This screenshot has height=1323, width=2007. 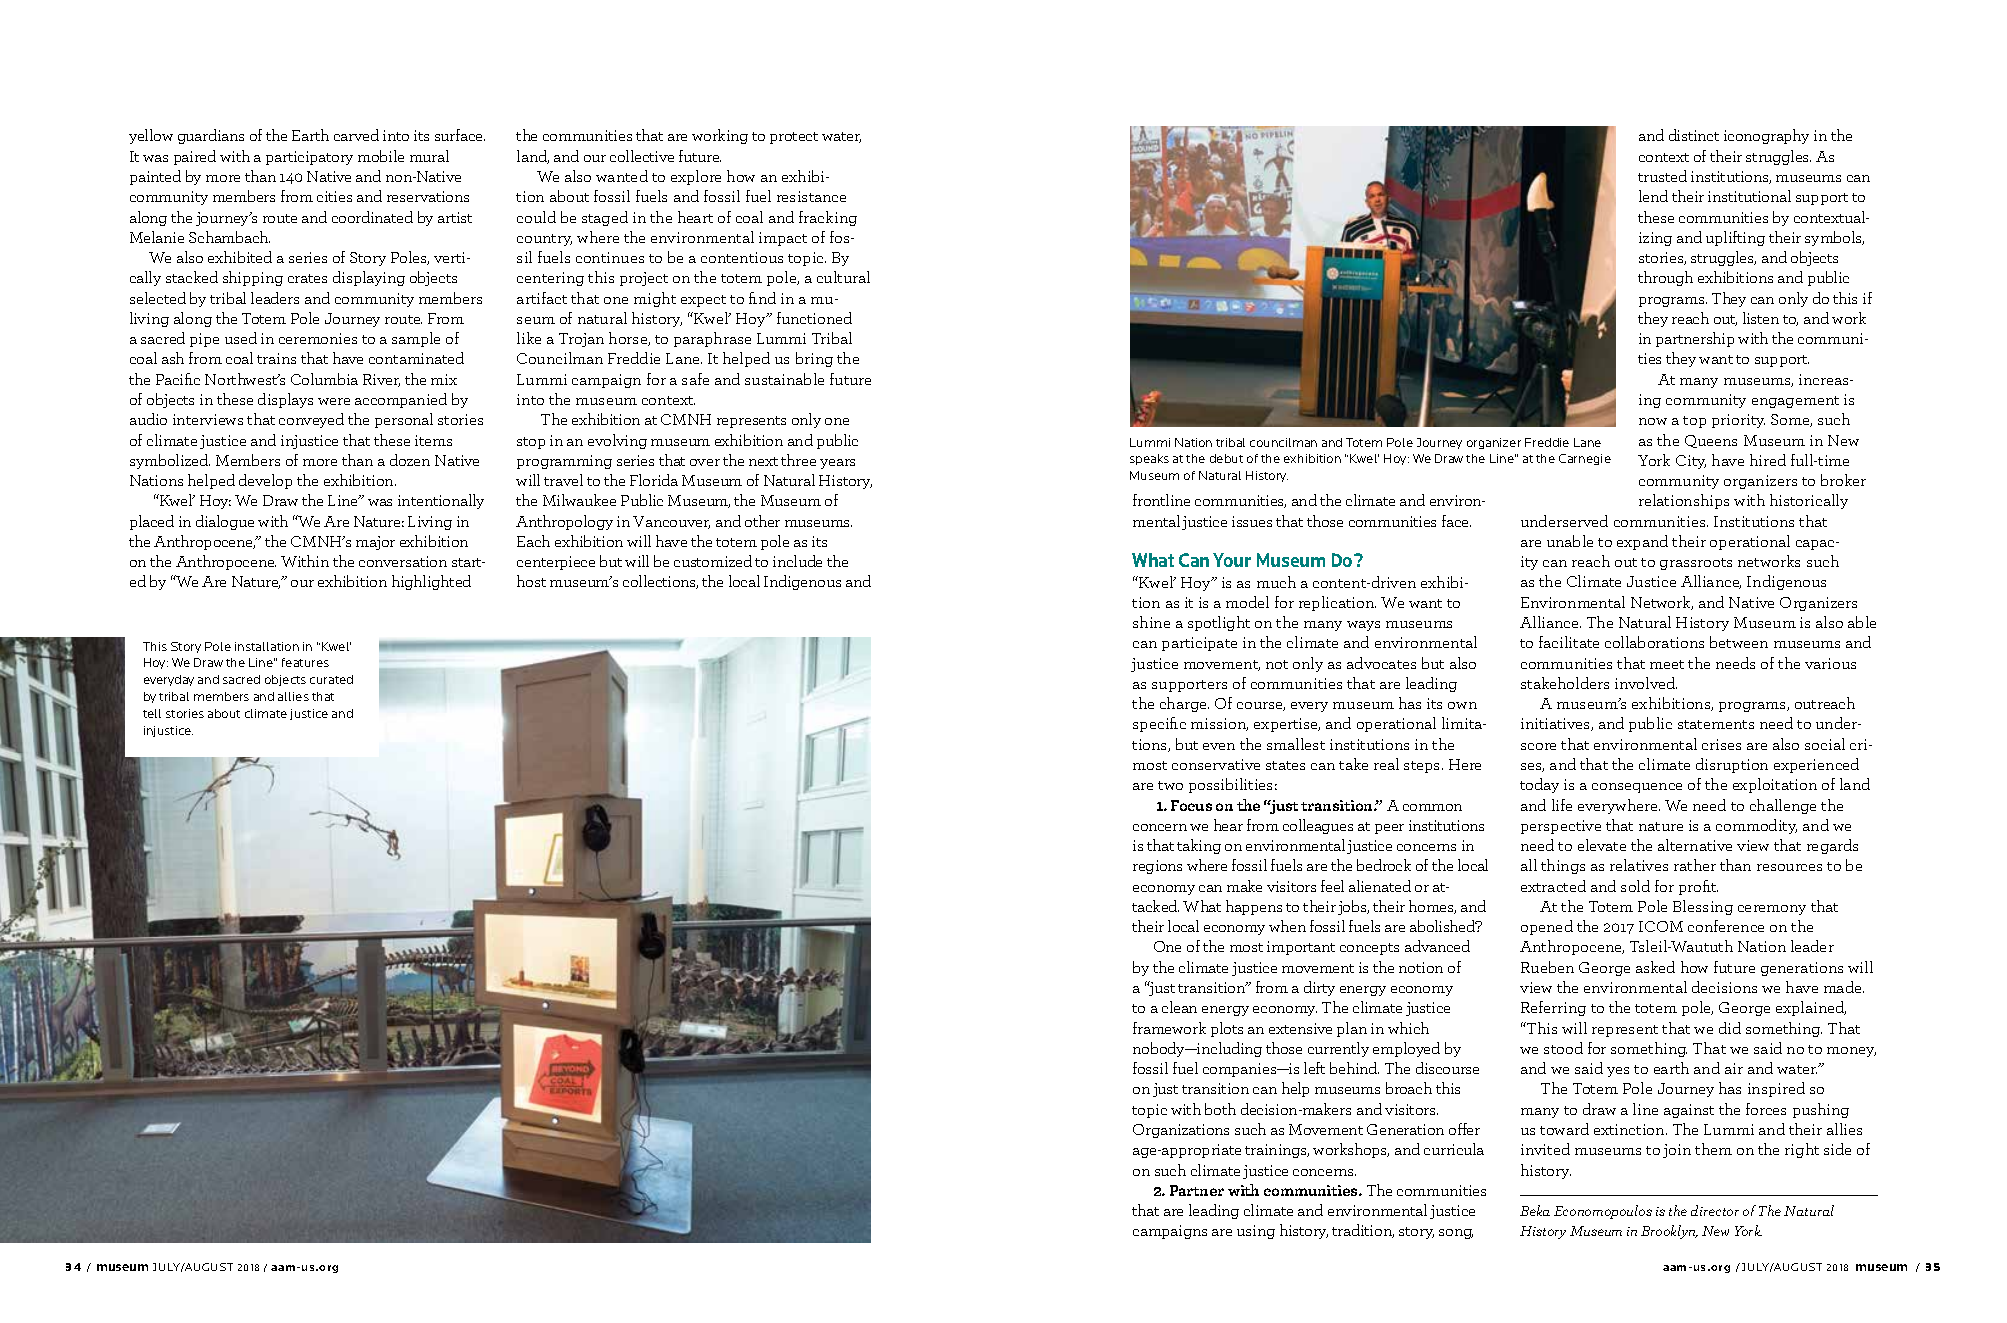 I want to click on curated, so click(x=331, y=679).
